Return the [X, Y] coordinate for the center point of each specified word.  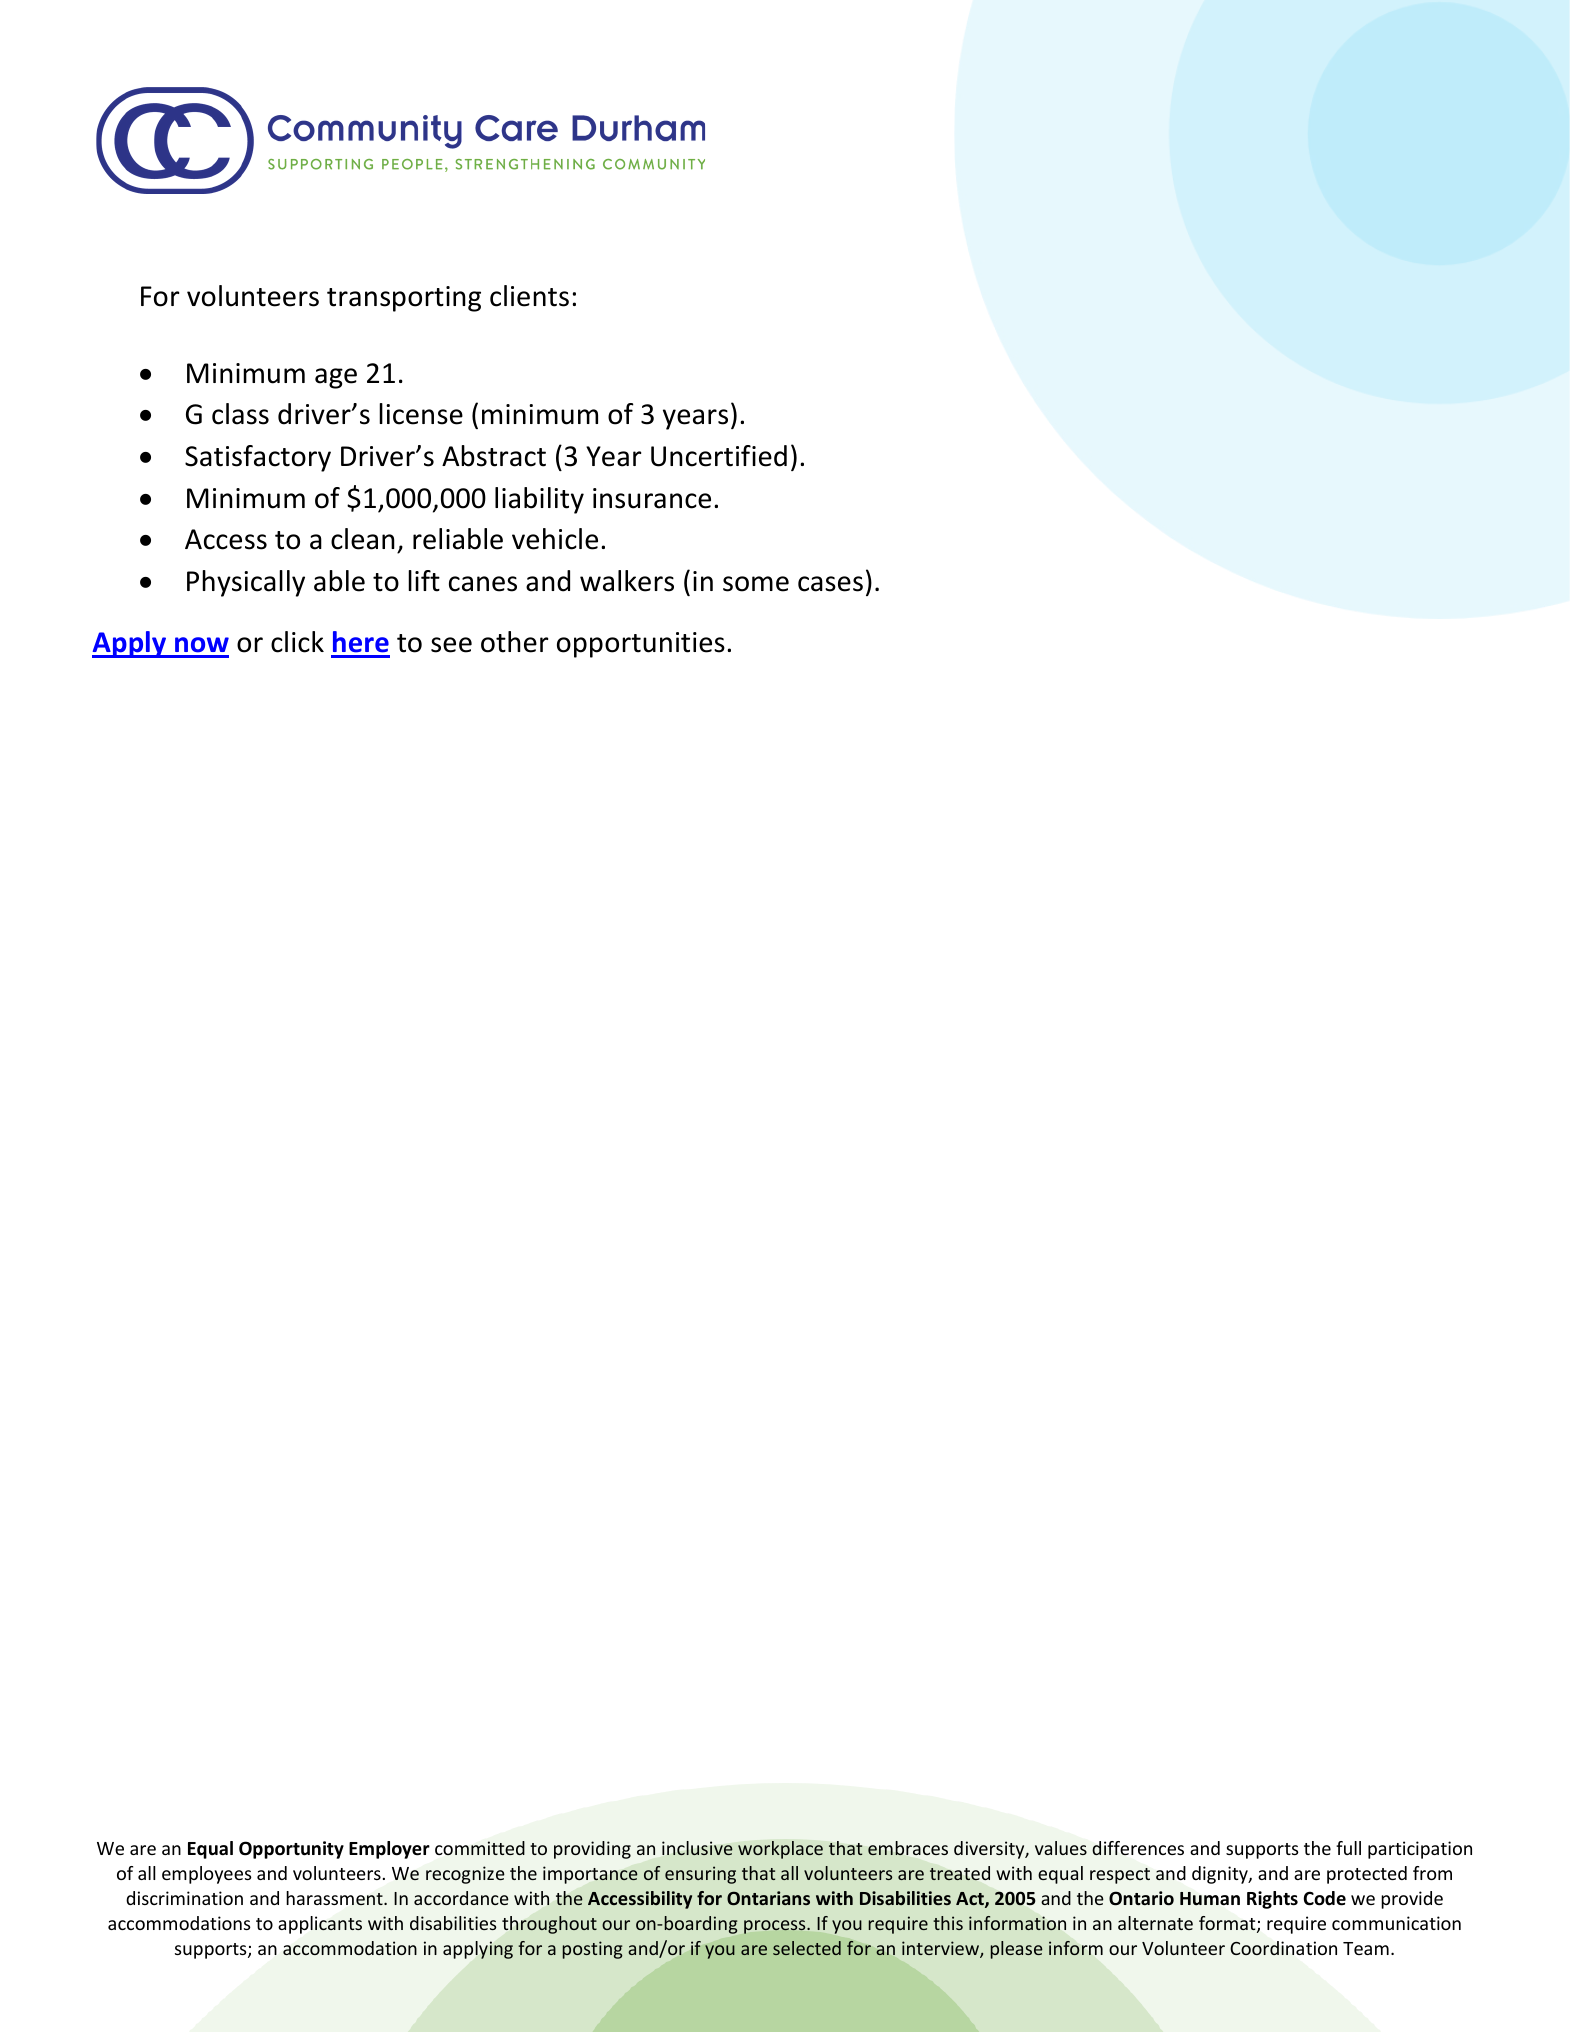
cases [830, 584]
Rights [1272, 1900]
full [1348, 1848]
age [336, 378]
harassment [335, 1898]
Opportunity [291, 1850]
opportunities [641, 645]
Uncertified [719, 456]
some [756, 584]
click [297, 642]
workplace [780, 1850]
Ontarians [768, 1898]
